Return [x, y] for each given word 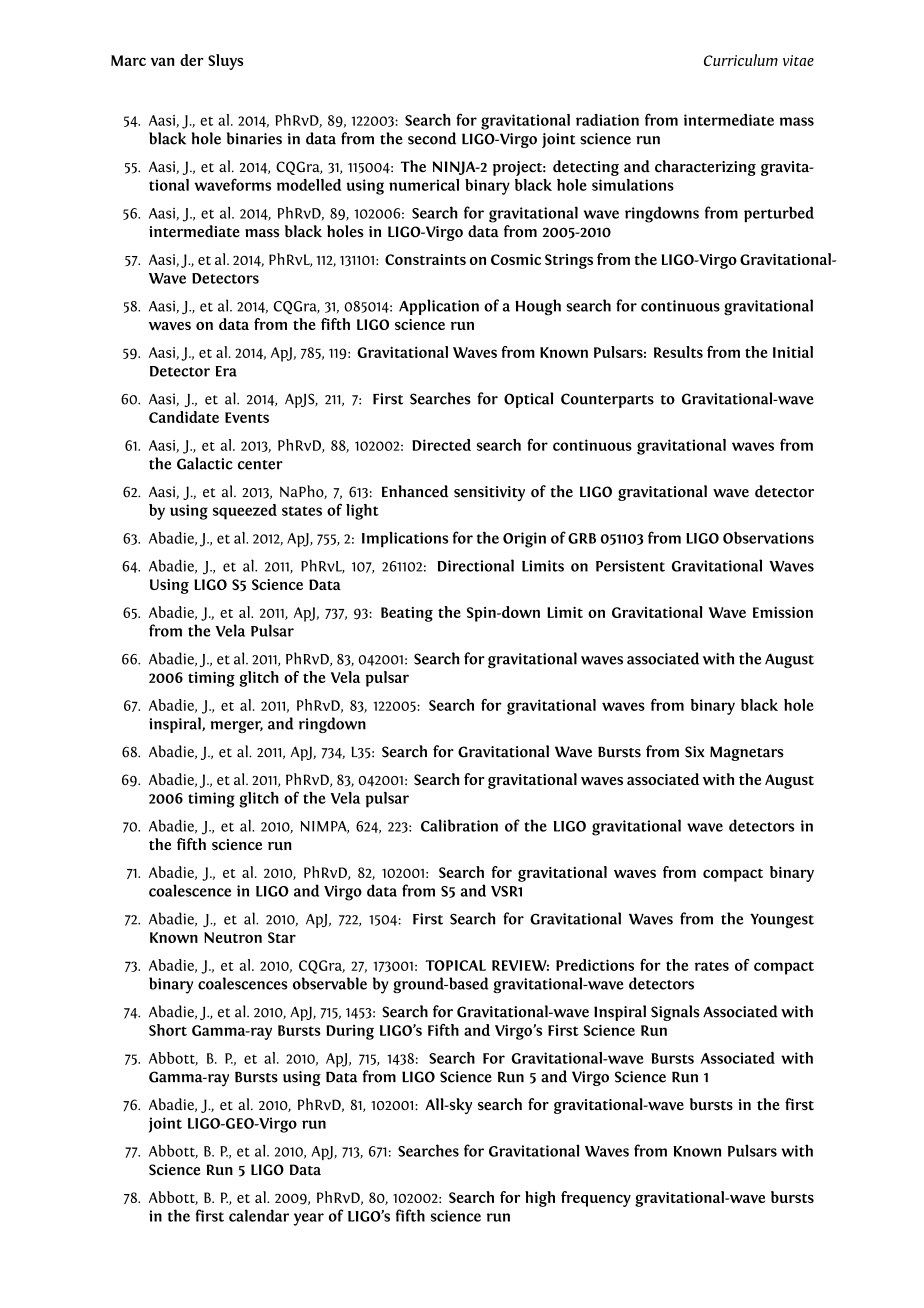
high [540, 1199]
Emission [783, 612]
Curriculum [741, 60]
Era [226, 371]
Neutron [233, 937]
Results [678, 352]
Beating [407, 614]
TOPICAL [455, 965]
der [192, 60]
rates [712, 966]
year [308, 1219]
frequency [596, 1199]
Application [439, 307]
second [432, 138]
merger [237, 727]
